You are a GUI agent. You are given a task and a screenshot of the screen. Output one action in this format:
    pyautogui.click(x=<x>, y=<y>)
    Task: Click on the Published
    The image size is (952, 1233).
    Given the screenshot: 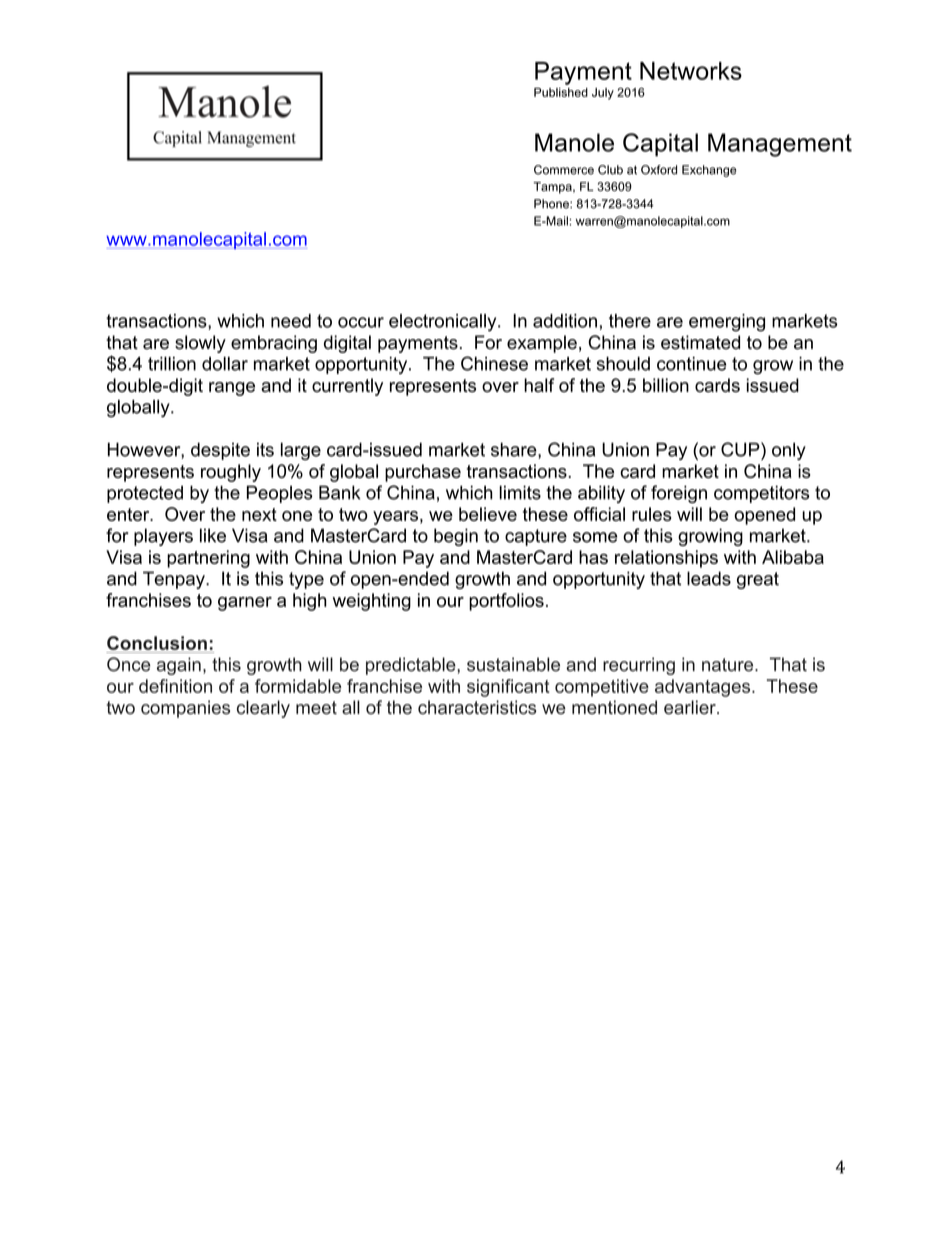 What is the action you would take?
    pyautogui.click(x=561, y=92)
